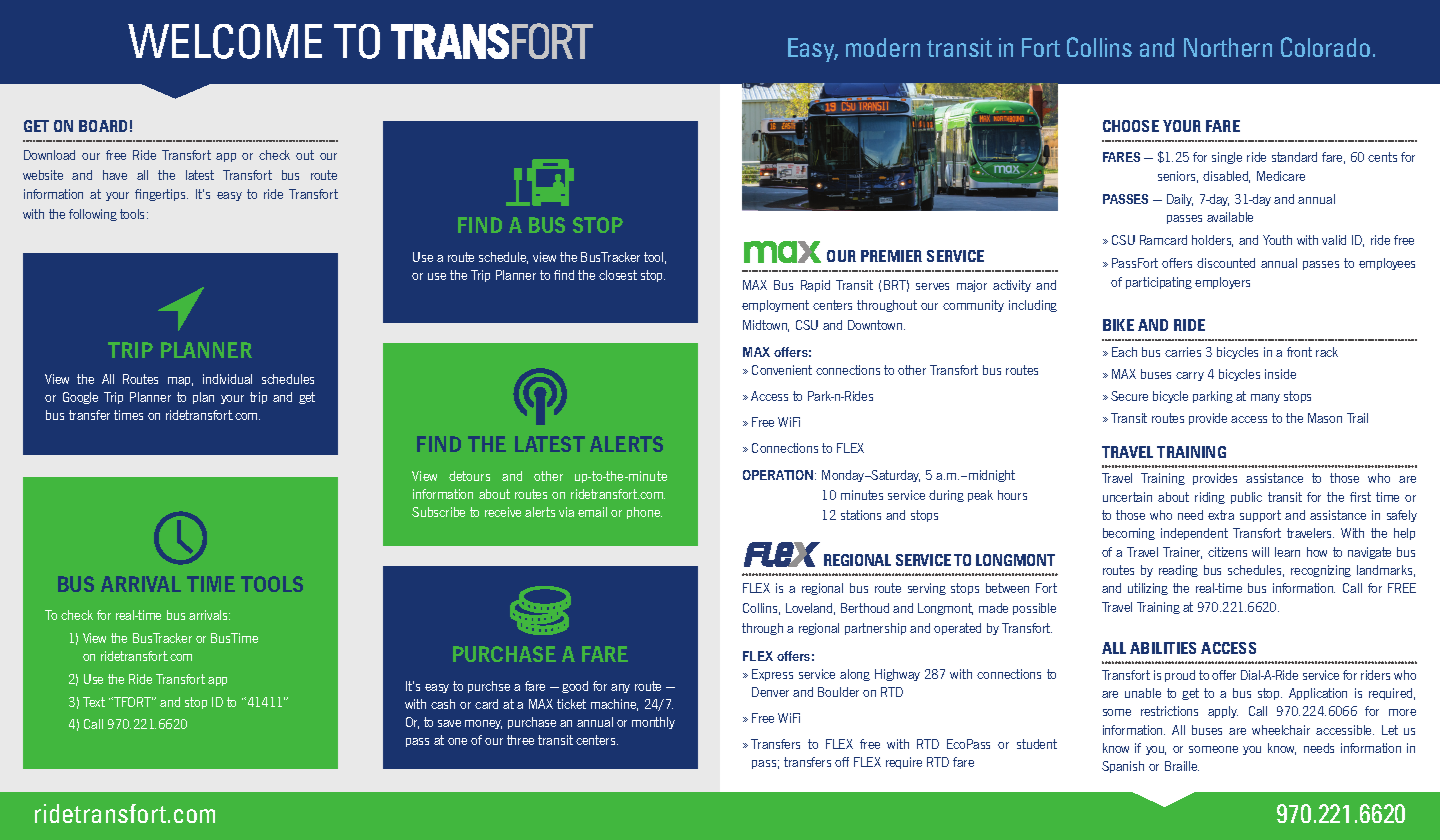  What do you see at coordinates (1212, 241) in the screenshot?
I see `holders` at bounding box center [1212, 241].
